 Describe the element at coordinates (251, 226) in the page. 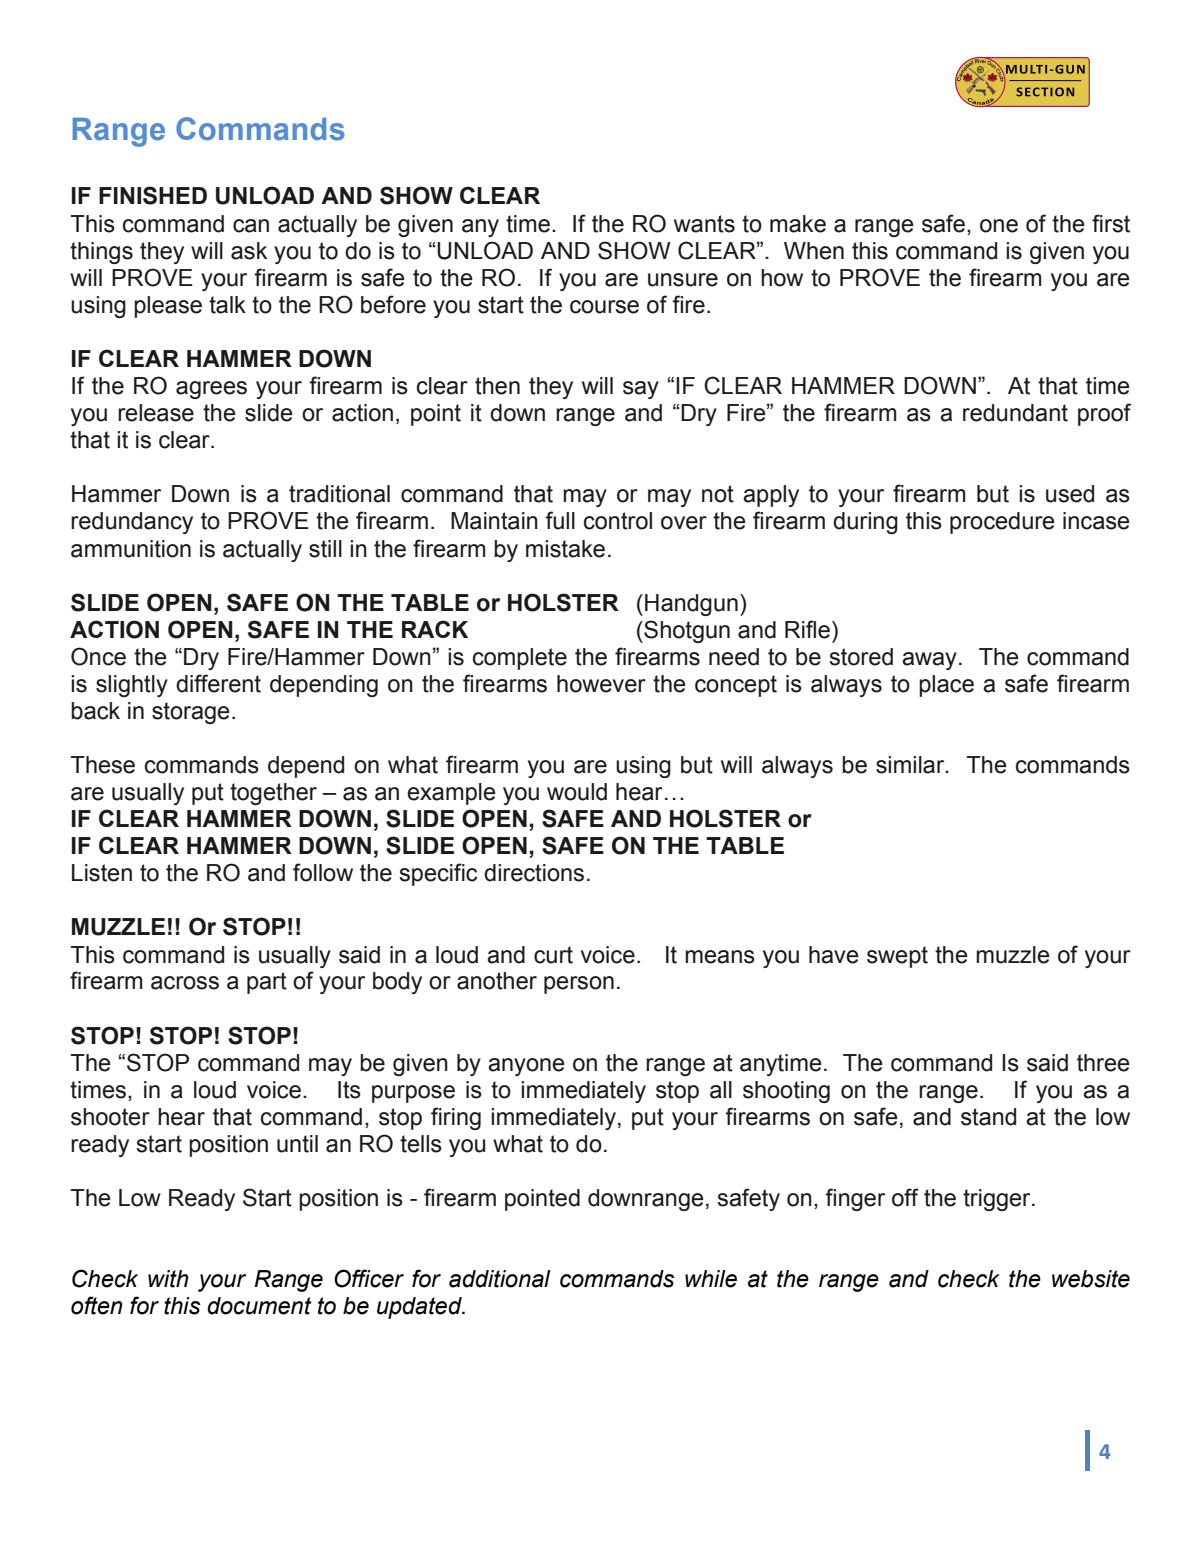

I see `can` at that location.
